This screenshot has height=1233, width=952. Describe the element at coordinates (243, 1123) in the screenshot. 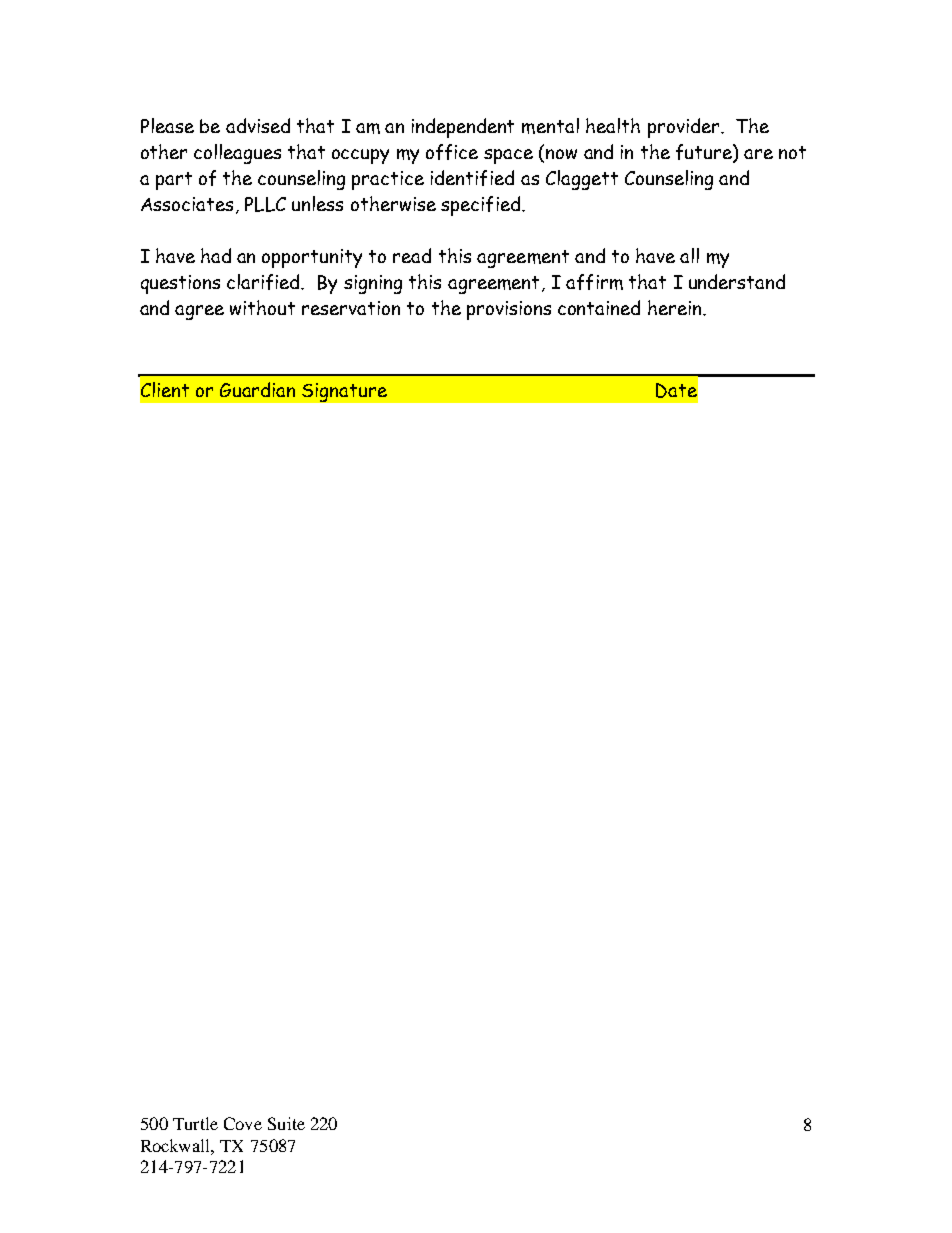

I see `Cove` at that location.
